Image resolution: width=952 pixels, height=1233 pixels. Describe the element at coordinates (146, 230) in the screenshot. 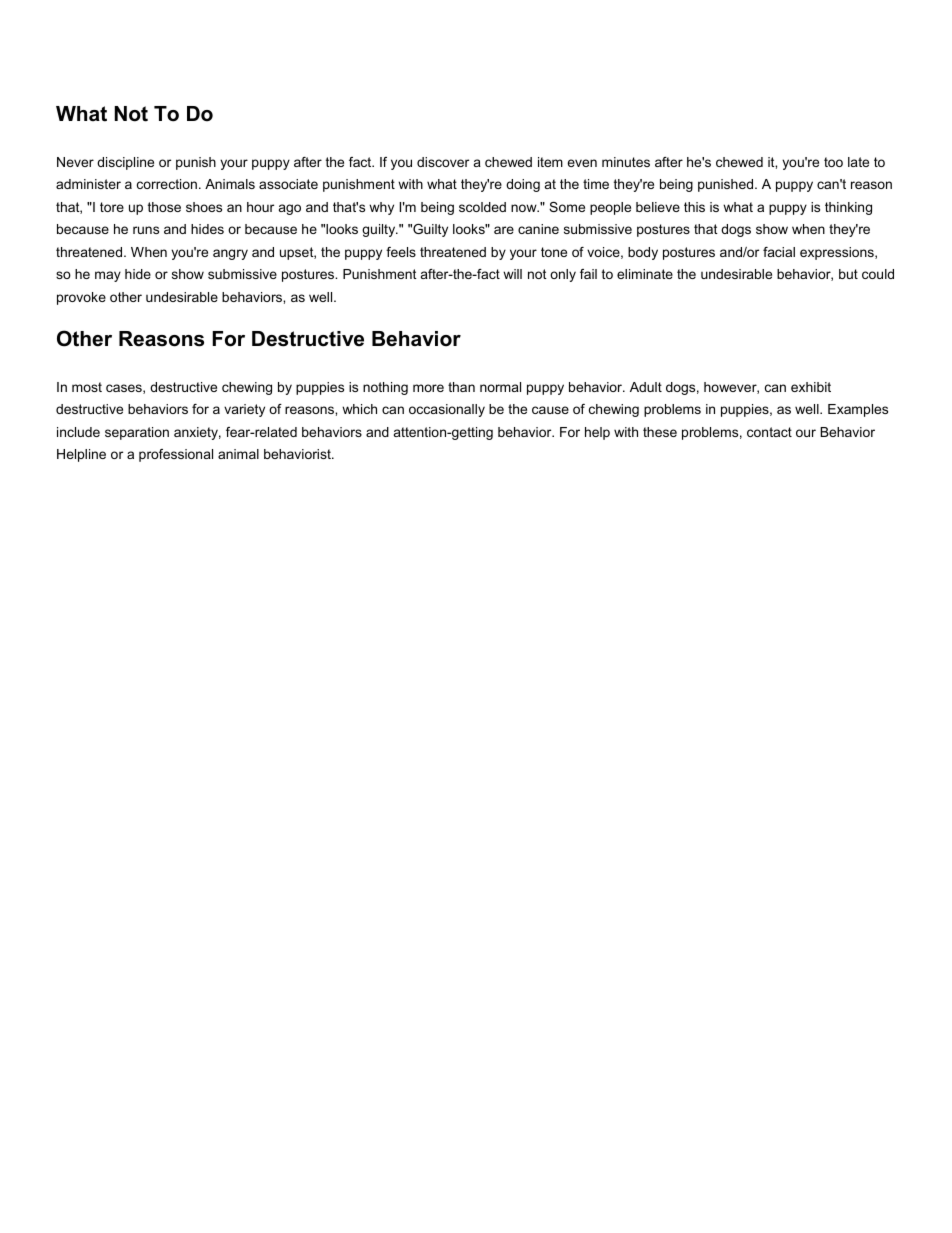

I see `runs` at that location.
